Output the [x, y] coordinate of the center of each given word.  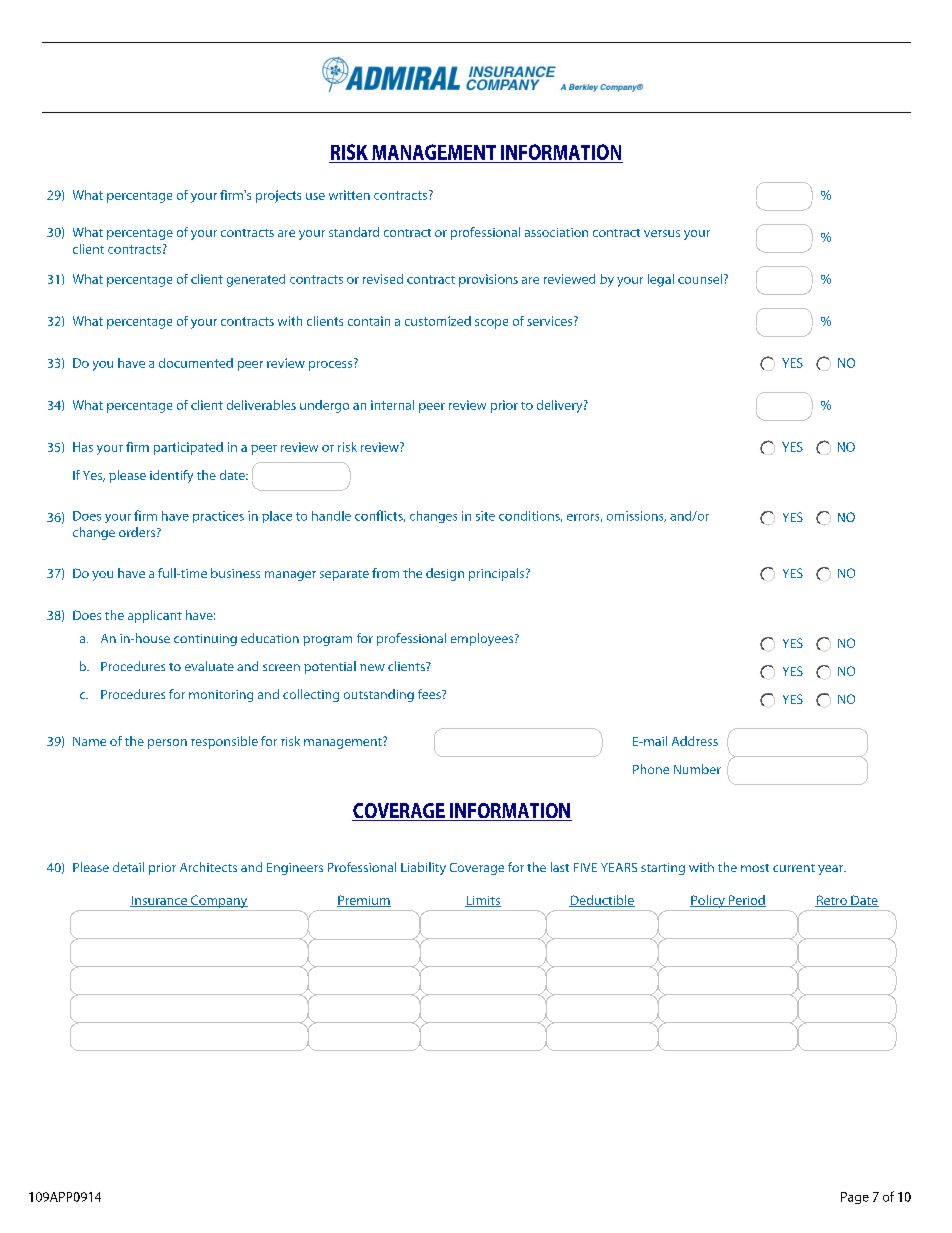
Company [219, 903]
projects [278, 196]
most [755, 868]
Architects [208, 867]
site [485, 516]
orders [138, 532]
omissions [636, 516]
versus [662, 233]
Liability [423, 868]
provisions [488, 280]
